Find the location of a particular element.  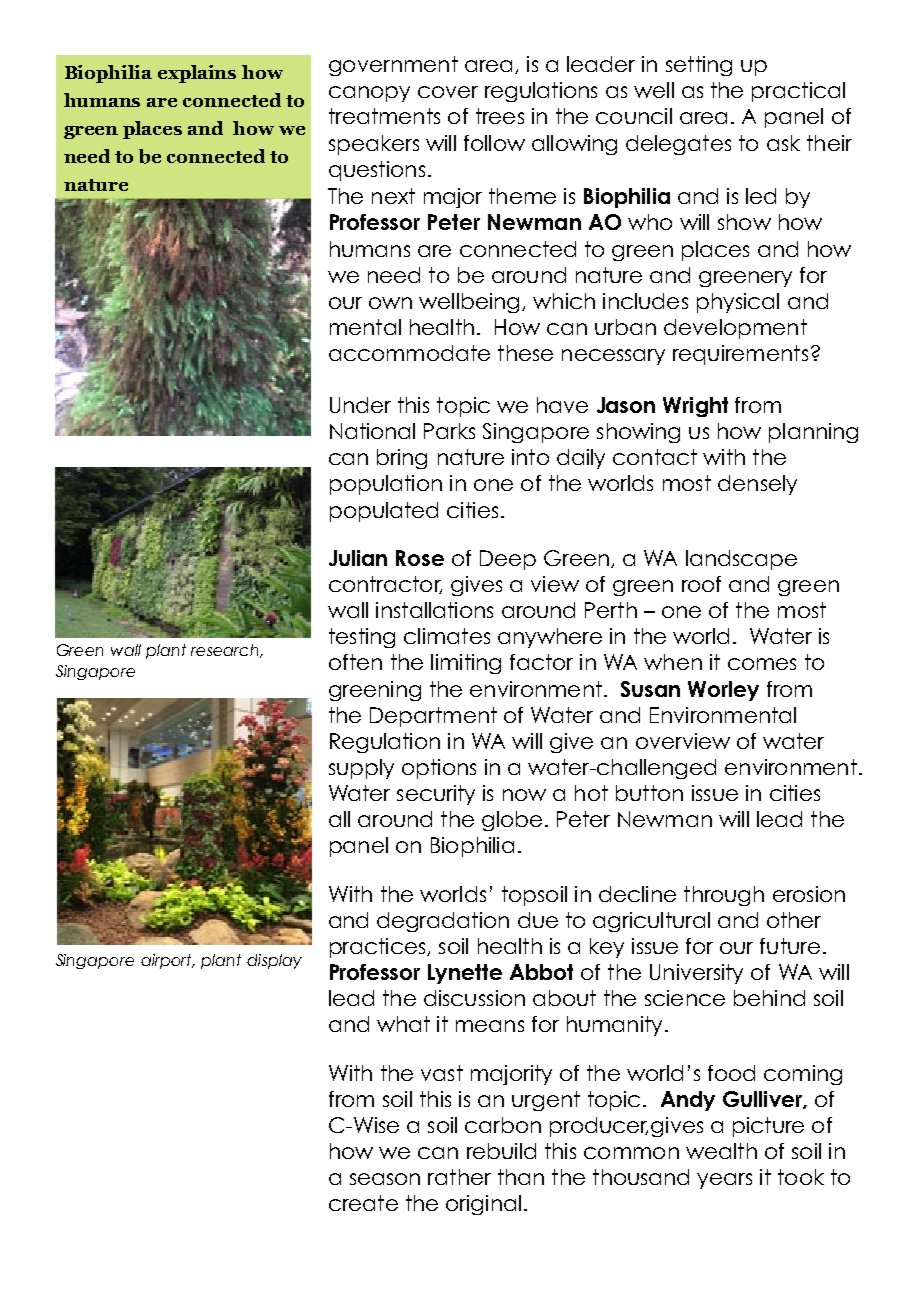

create is located at coordinates (363, 1203).
